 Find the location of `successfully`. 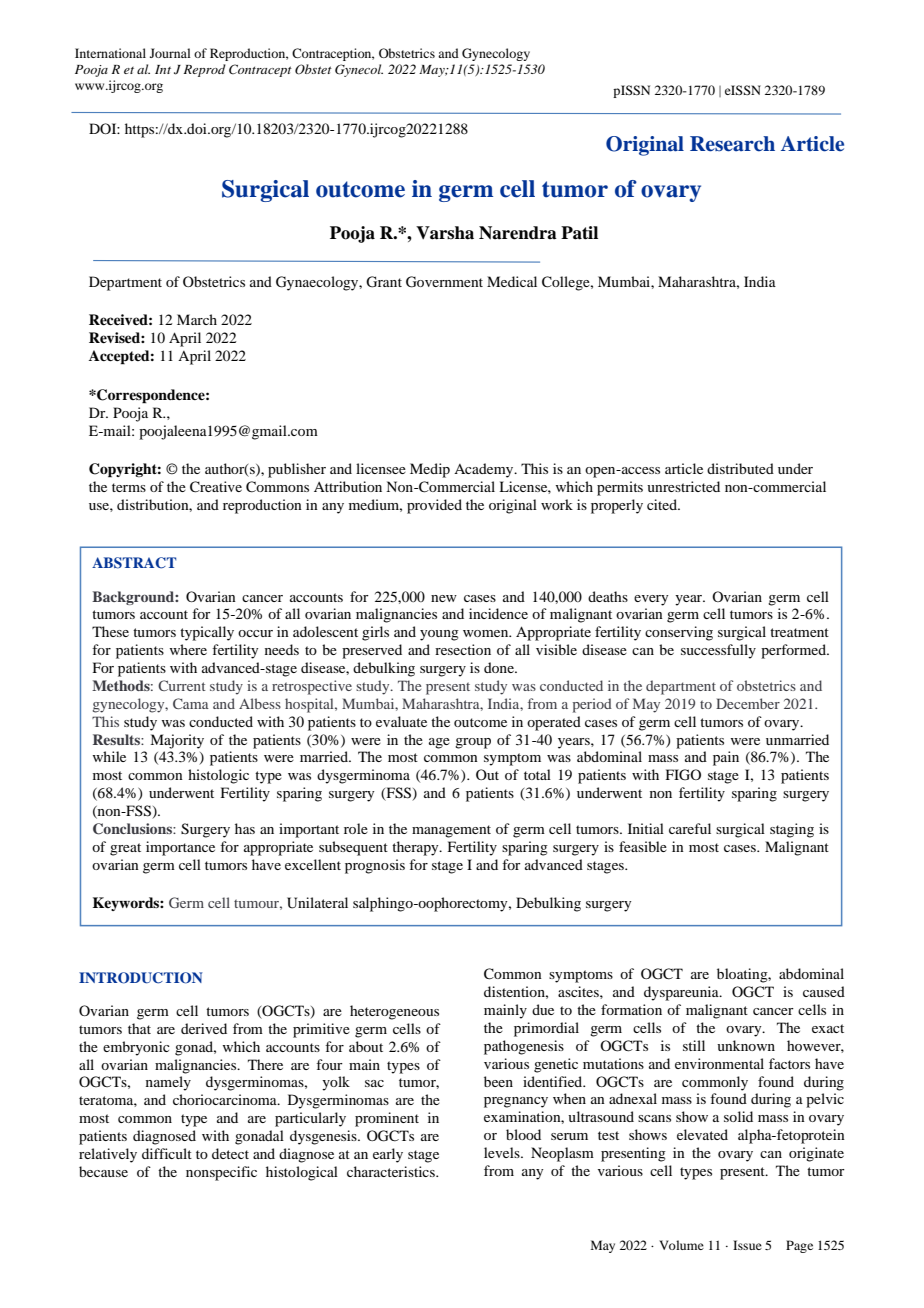

successfully is located at coordinates (718, 651).
